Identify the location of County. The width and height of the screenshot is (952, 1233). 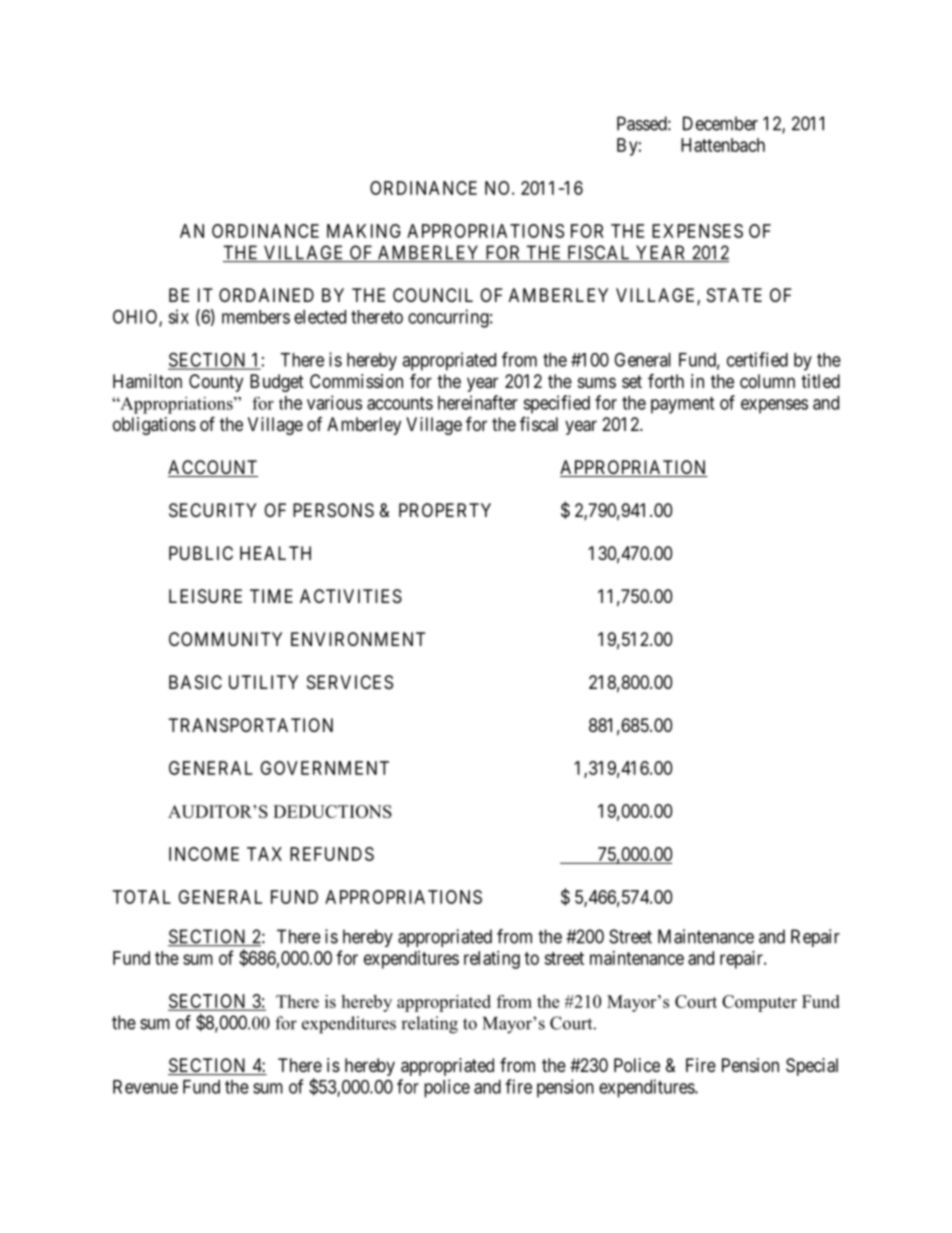
(216, 383).
